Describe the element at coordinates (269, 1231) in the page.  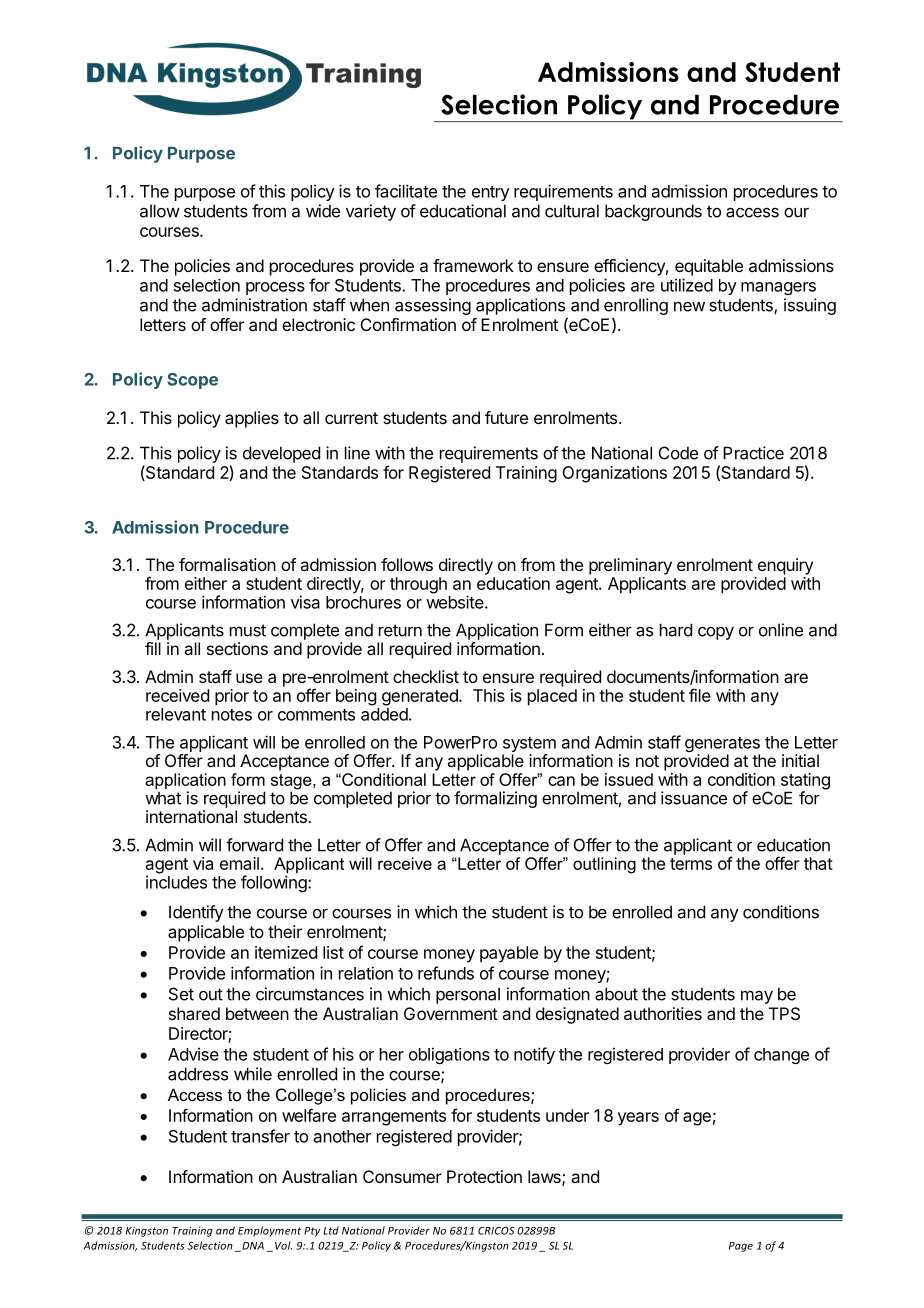
I see `Employment` at that location.
